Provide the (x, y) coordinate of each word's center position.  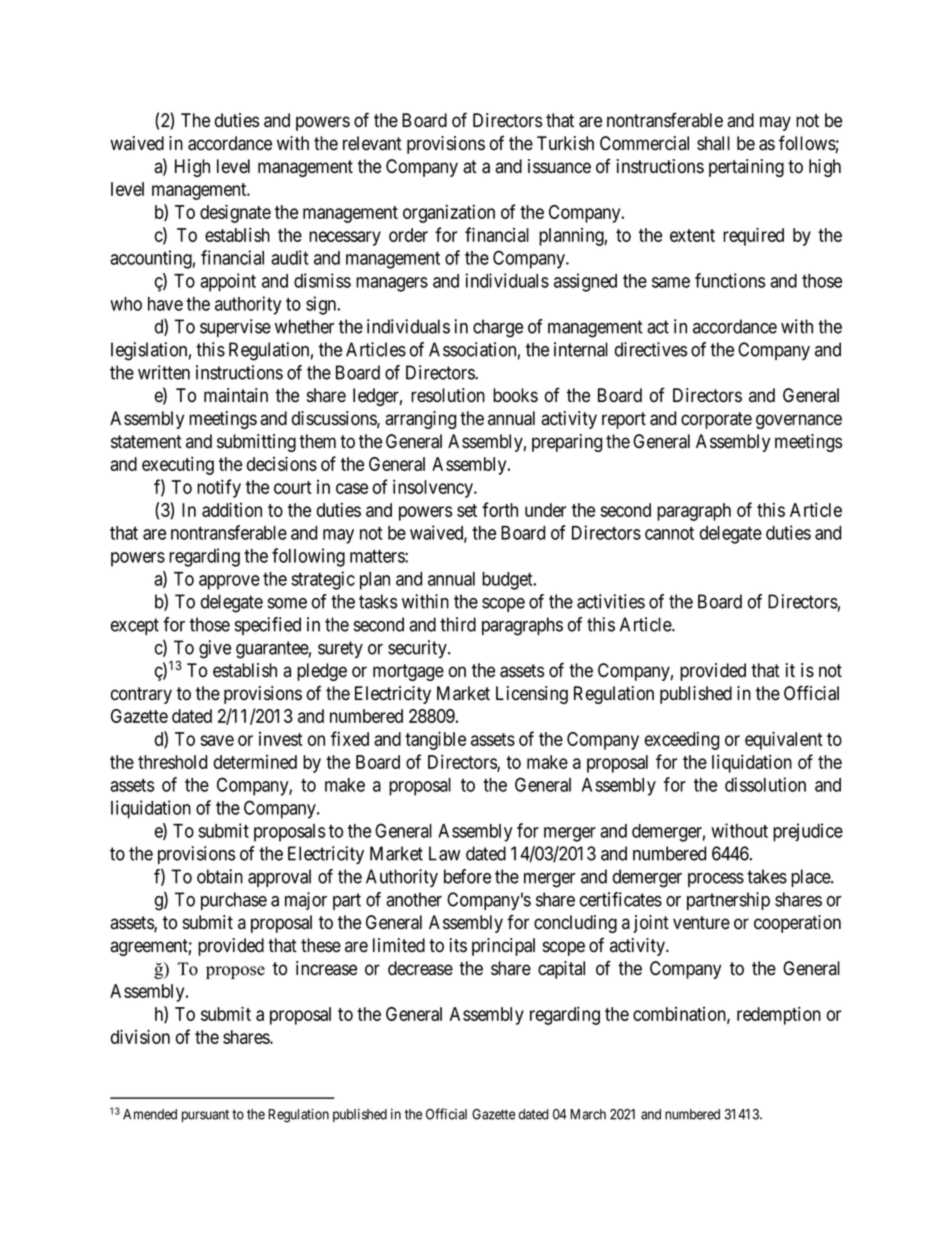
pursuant (205, 1116)
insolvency (434, 488)
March (588, 1114)
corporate (716, 420)
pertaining (746, 168)
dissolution (765, 784)
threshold (172, 762)
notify (219, 488)
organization (449, 213)
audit (289, 257)
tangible (435, 740)
